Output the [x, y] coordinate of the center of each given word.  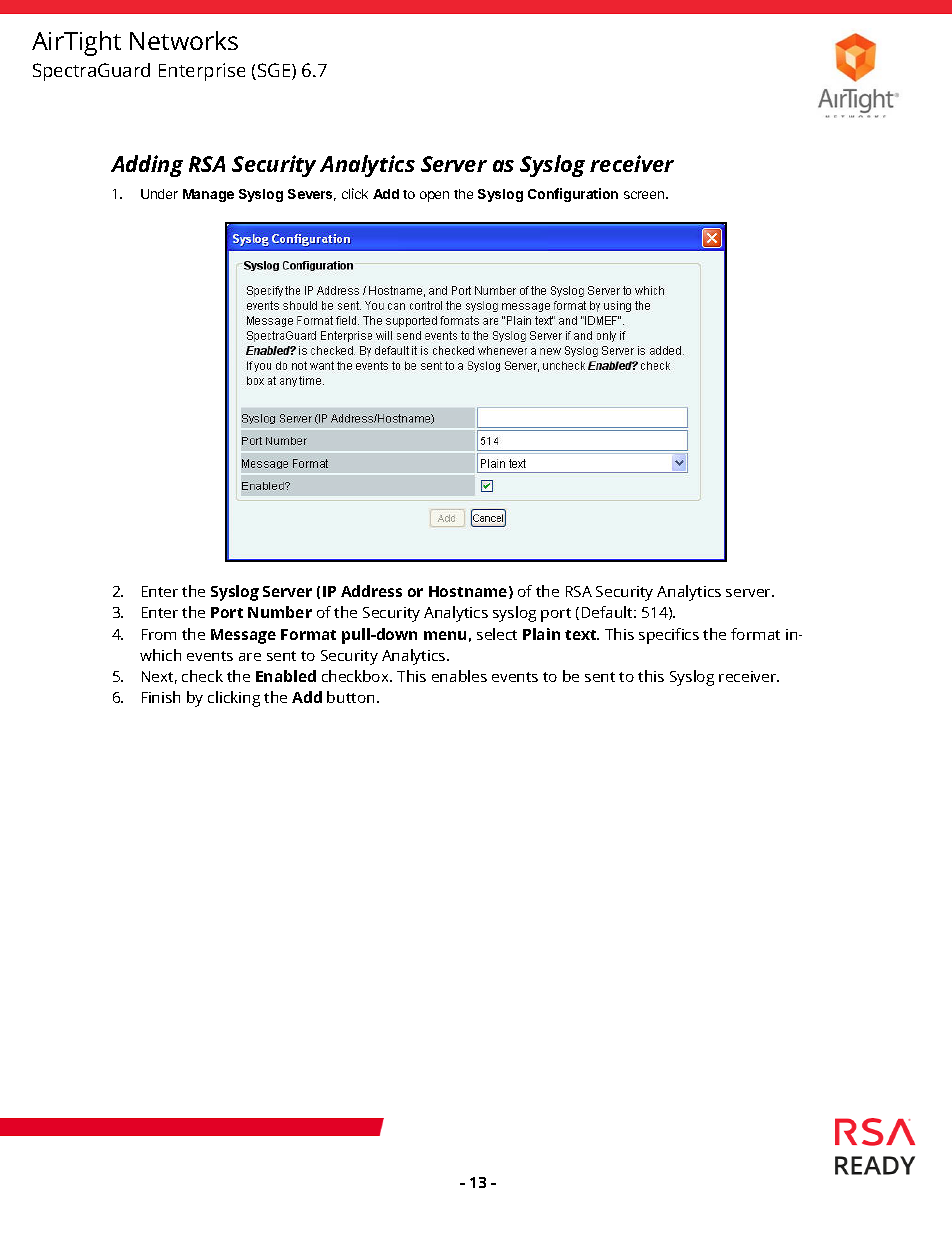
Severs [312, 195]
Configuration [573, 195]
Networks [184, 40]
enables [459, 676]
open [434, 196]
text [582, 635]
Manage [208, 195]
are [250, 657]
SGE [275, 71]
